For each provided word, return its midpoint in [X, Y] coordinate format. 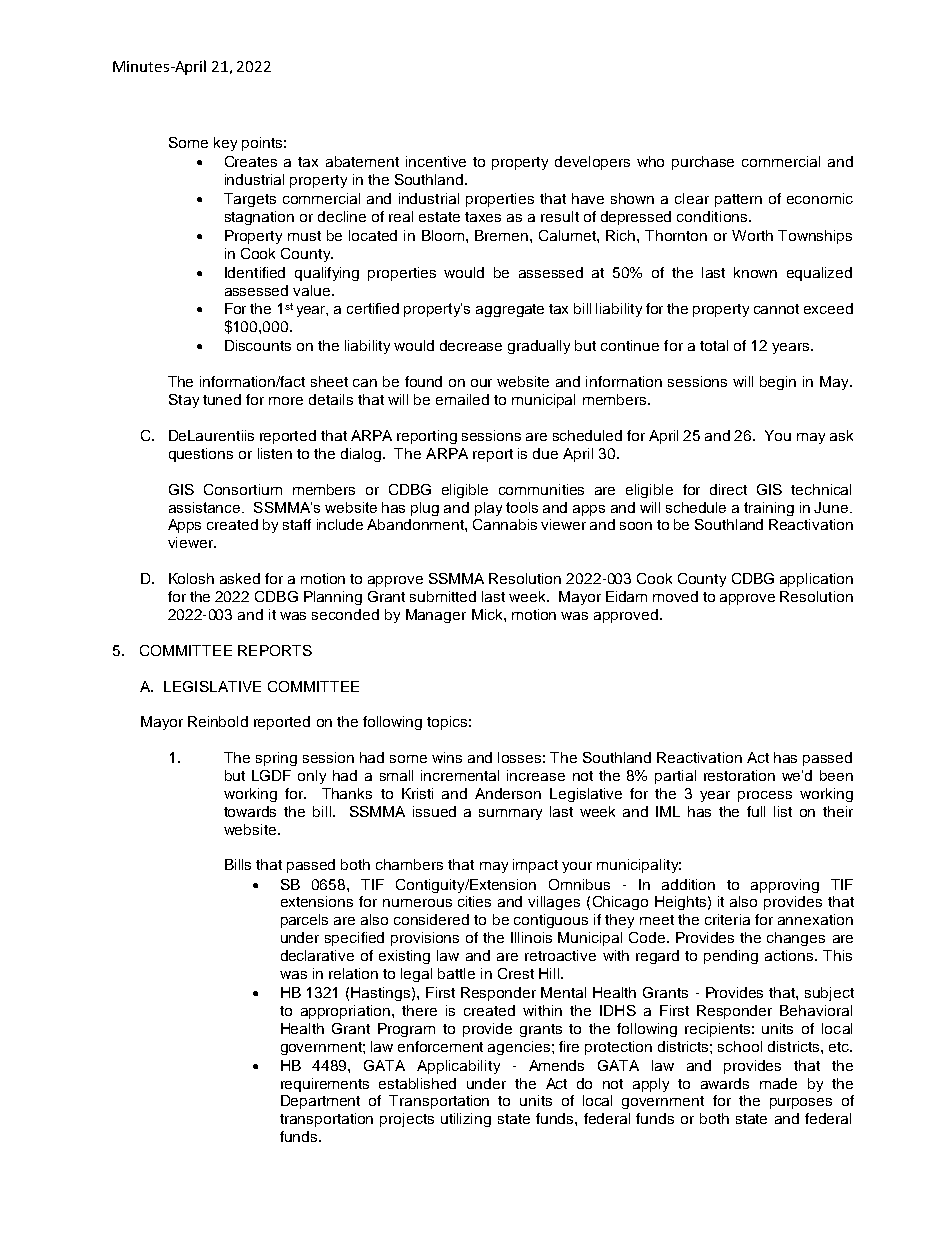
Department [320, 1102]
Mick [488, 614]
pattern [738, 200]
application [816, 580]
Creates [251, 161]
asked [240, 578]
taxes [483, 217]
